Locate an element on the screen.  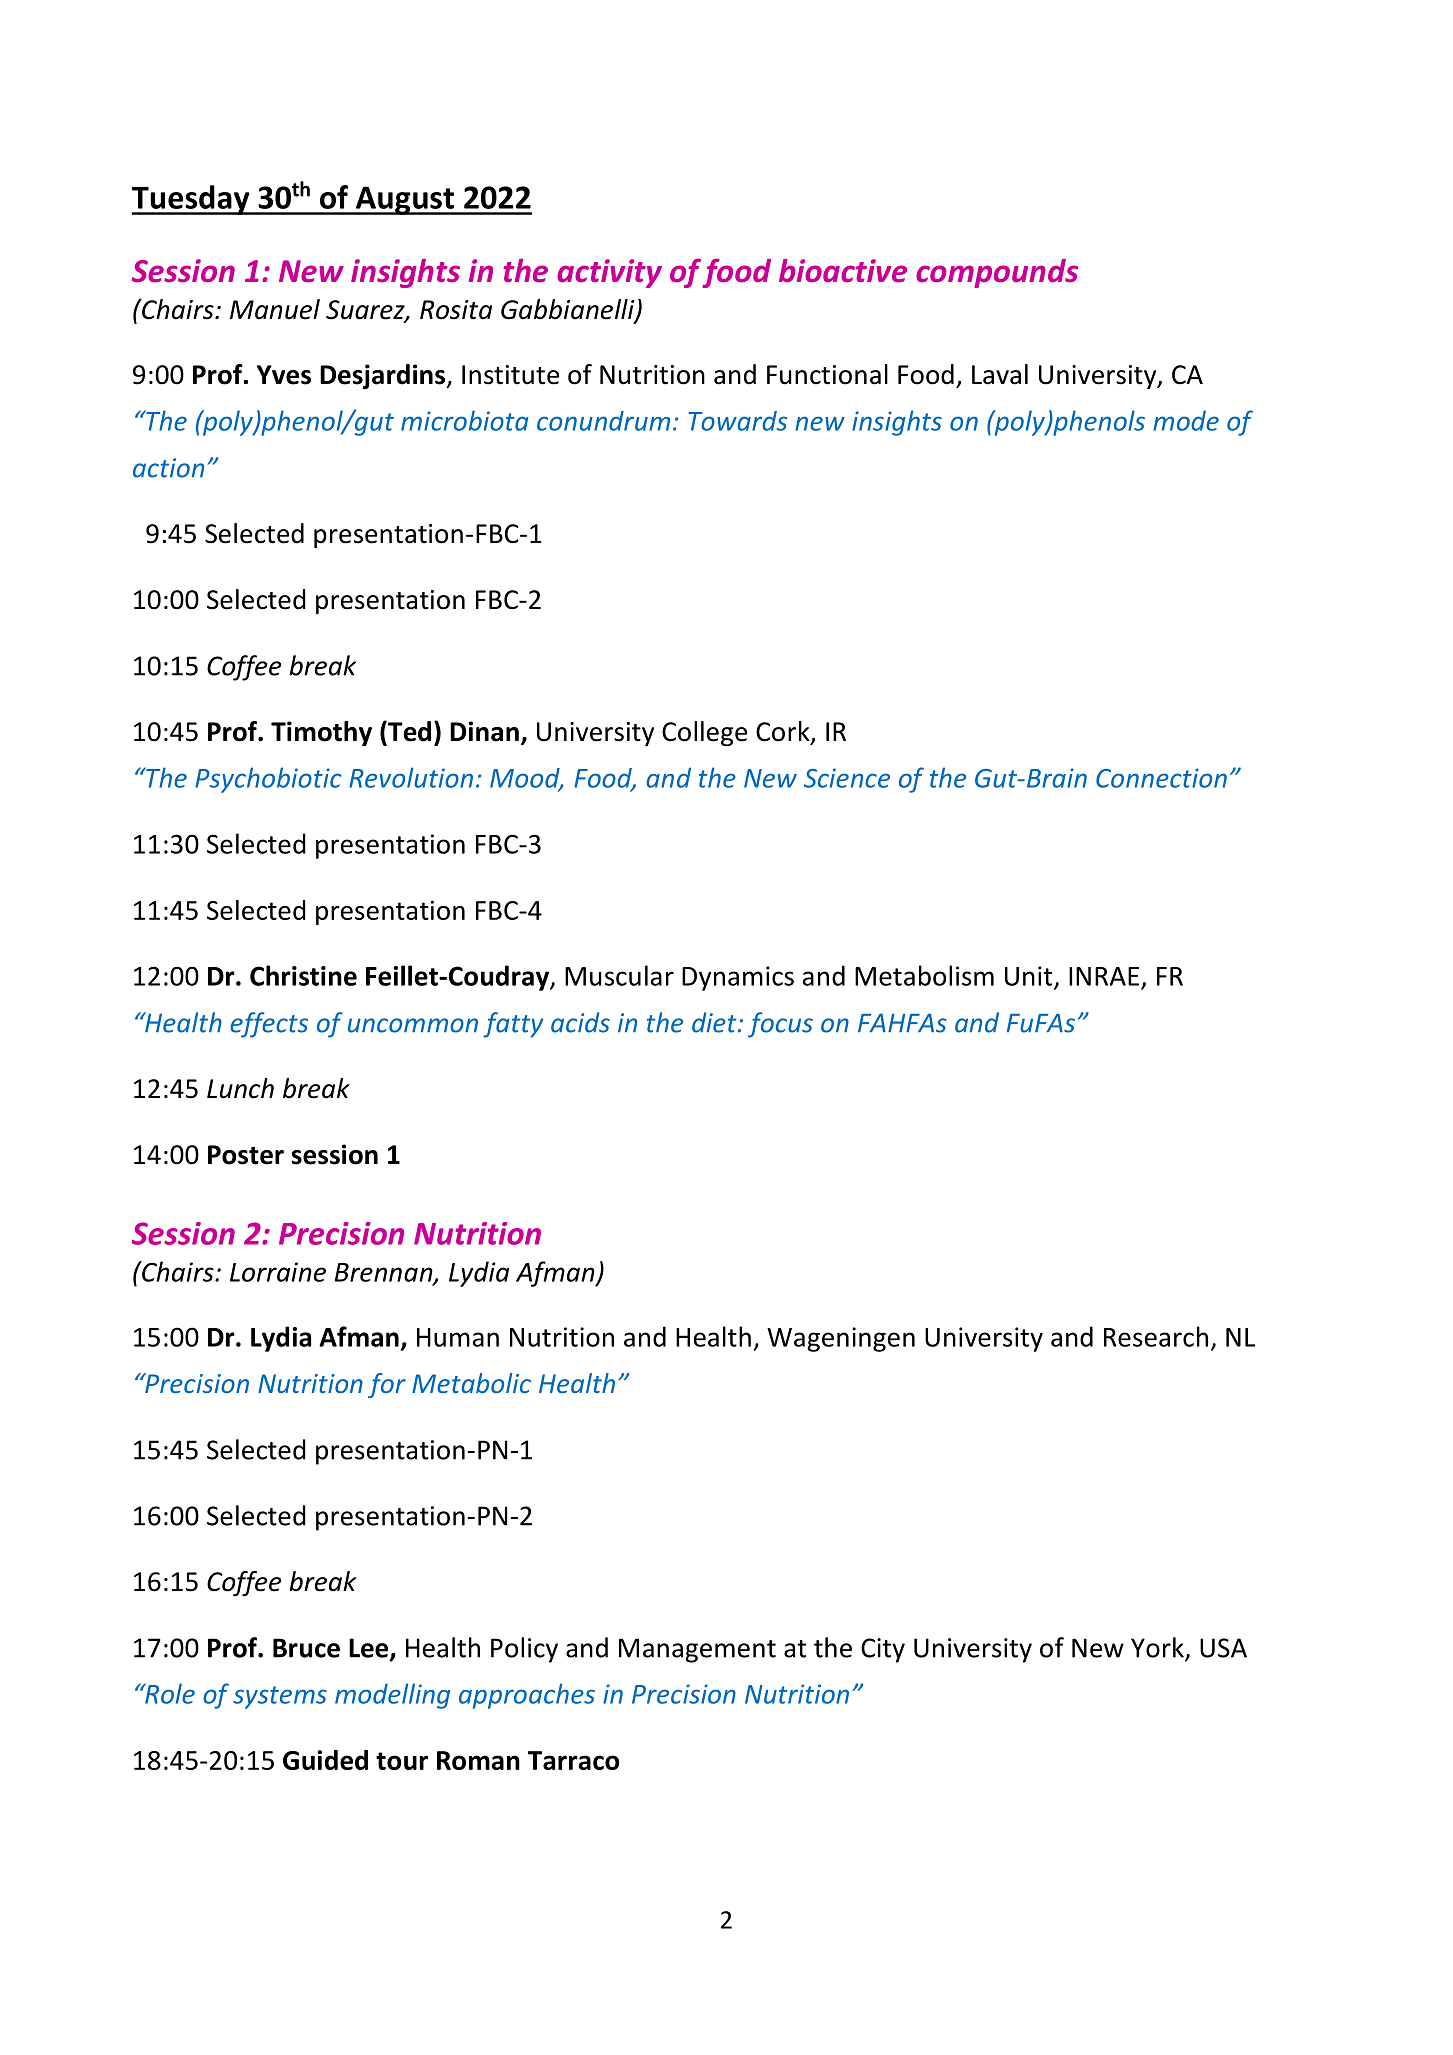
Dynamics is located at coordinates (738, 978).
